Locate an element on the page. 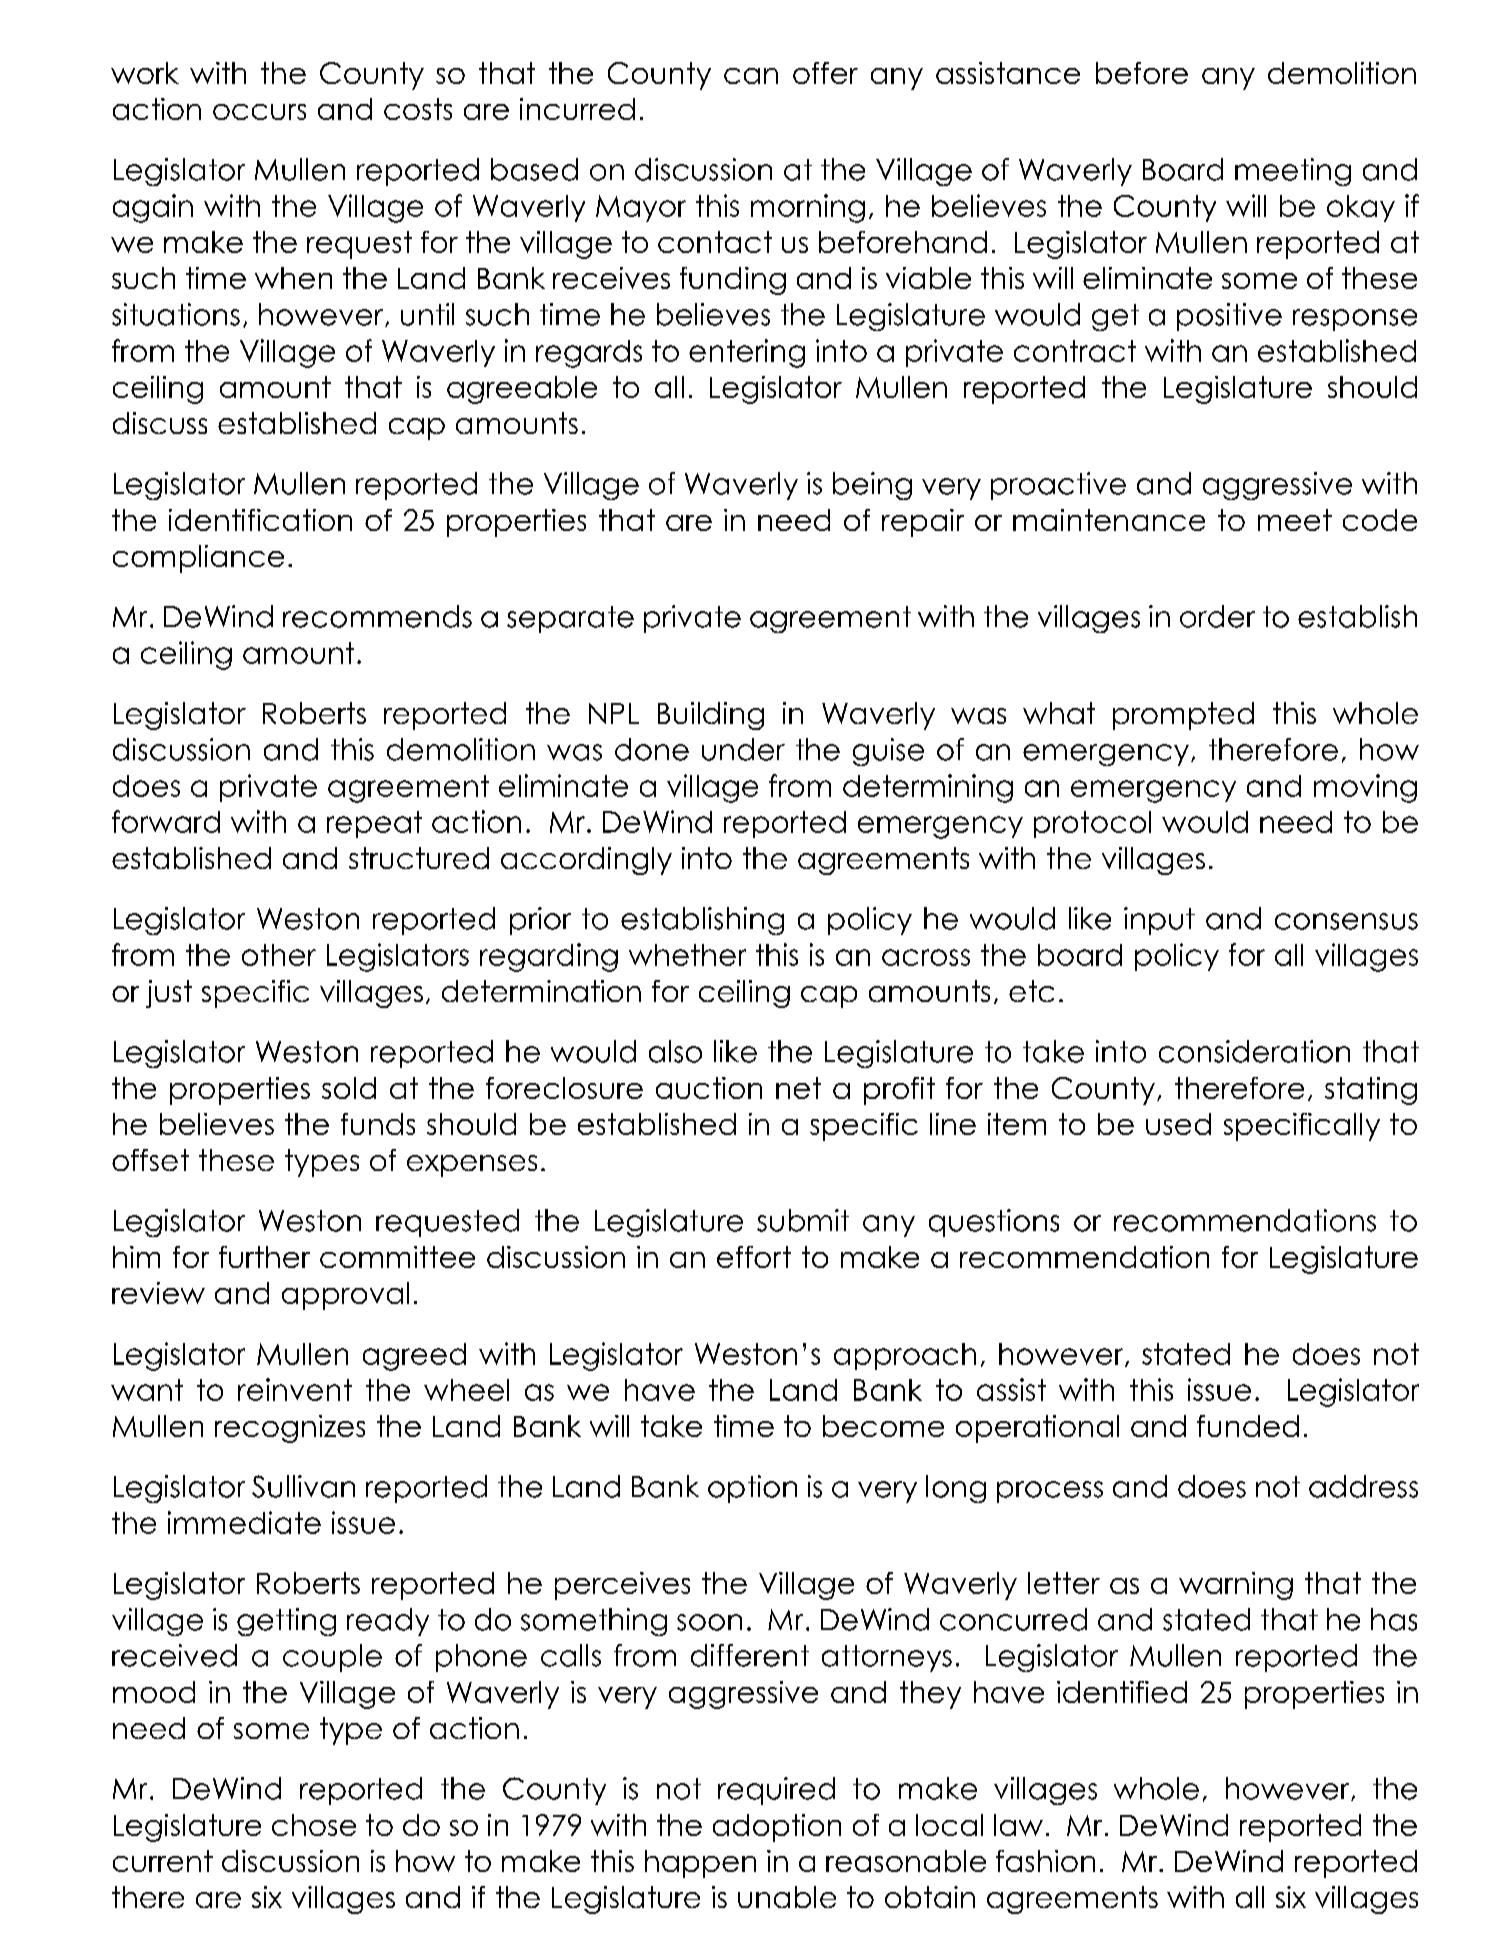  consideration is located at coordinates (1254, 1051).
